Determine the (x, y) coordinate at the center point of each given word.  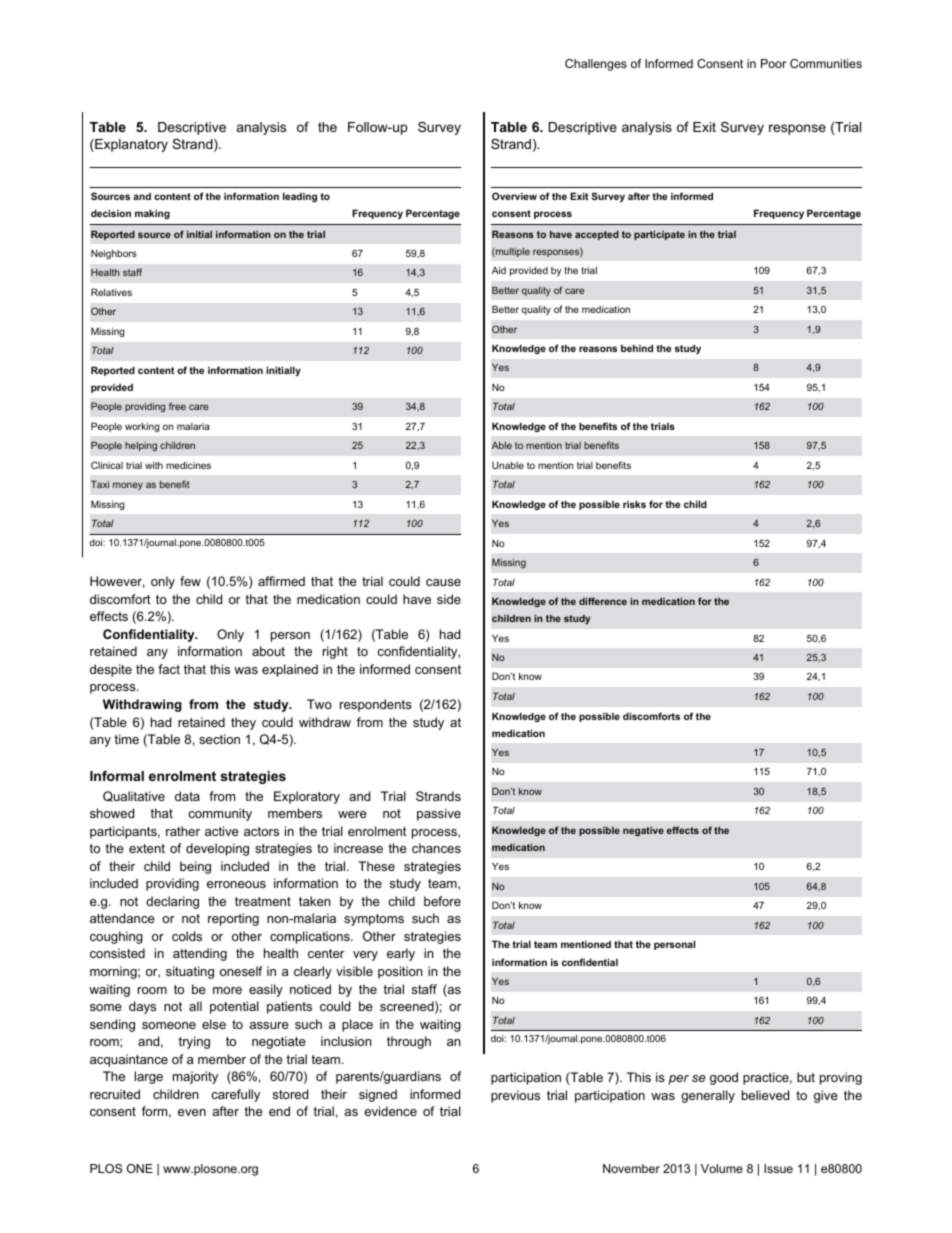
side (449, 599)
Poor (773, 63)
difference (603, 601)
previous (515, 1096)
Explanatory (130, 145)
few (190, 581)
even (192, 1112)
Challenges (596, 65)
